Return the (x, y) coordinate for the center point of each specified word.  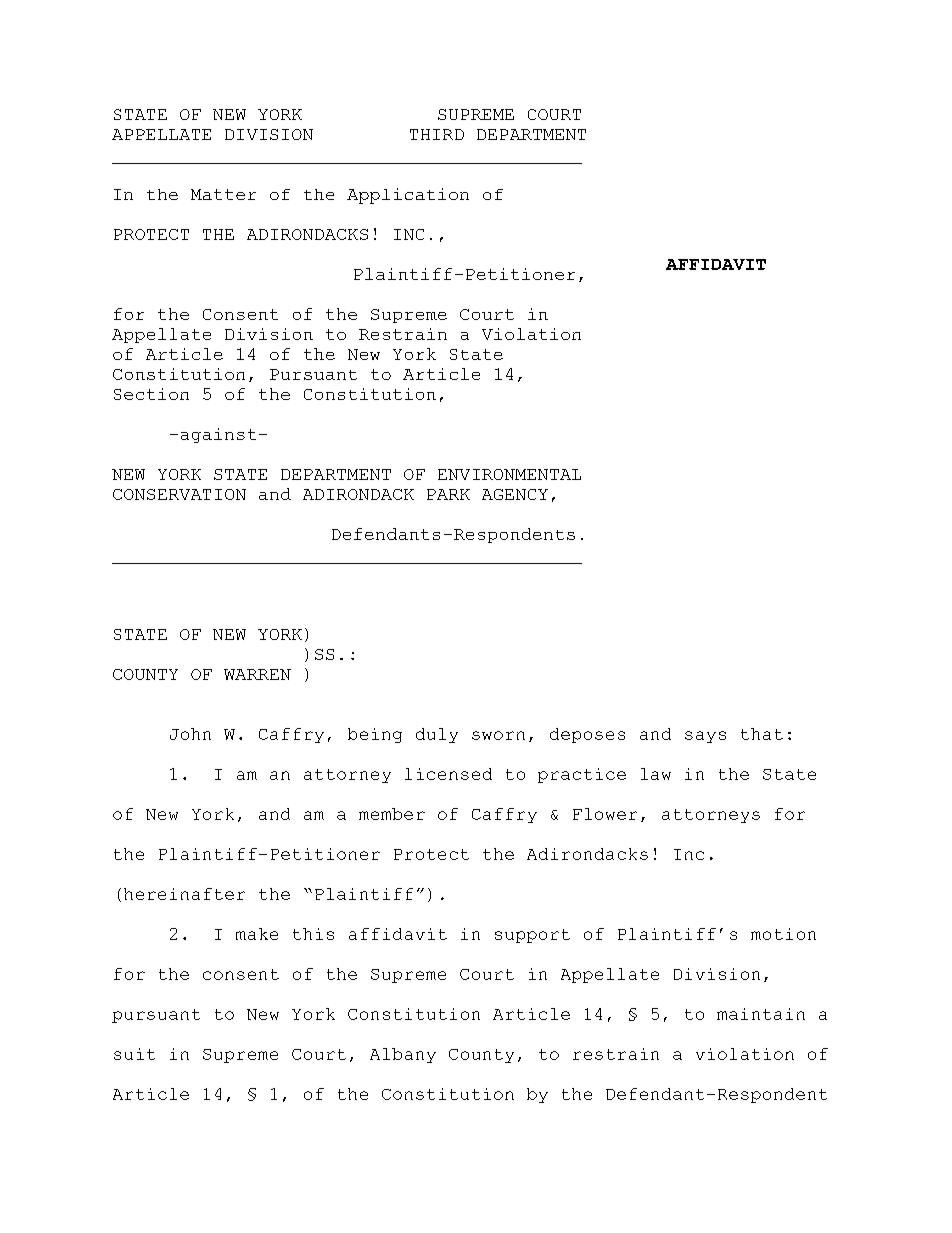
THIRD (437, 134)
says (705, 737)
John (190, 734)
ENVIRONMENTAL (509, 474)
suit (134, 1054)
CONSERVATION (179, 494)
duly (437, 735)
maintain (761, 1014)
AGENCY (515, 494)
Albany (403, 1055)
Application (408, 196)
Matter (223, 194)
